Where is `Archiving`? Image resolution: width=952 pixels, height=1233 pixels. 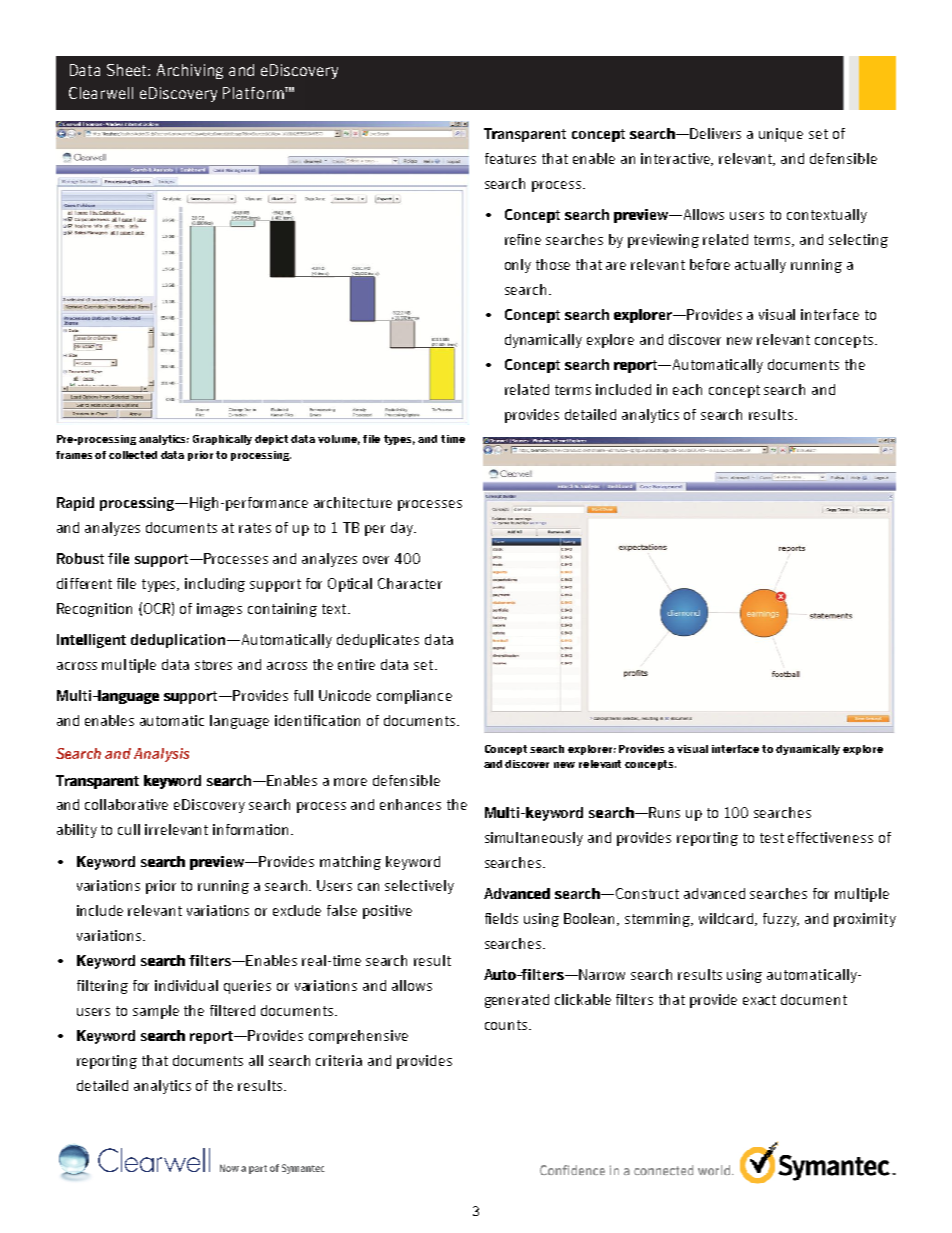
Archiving is located at coordinates (190, 71).
